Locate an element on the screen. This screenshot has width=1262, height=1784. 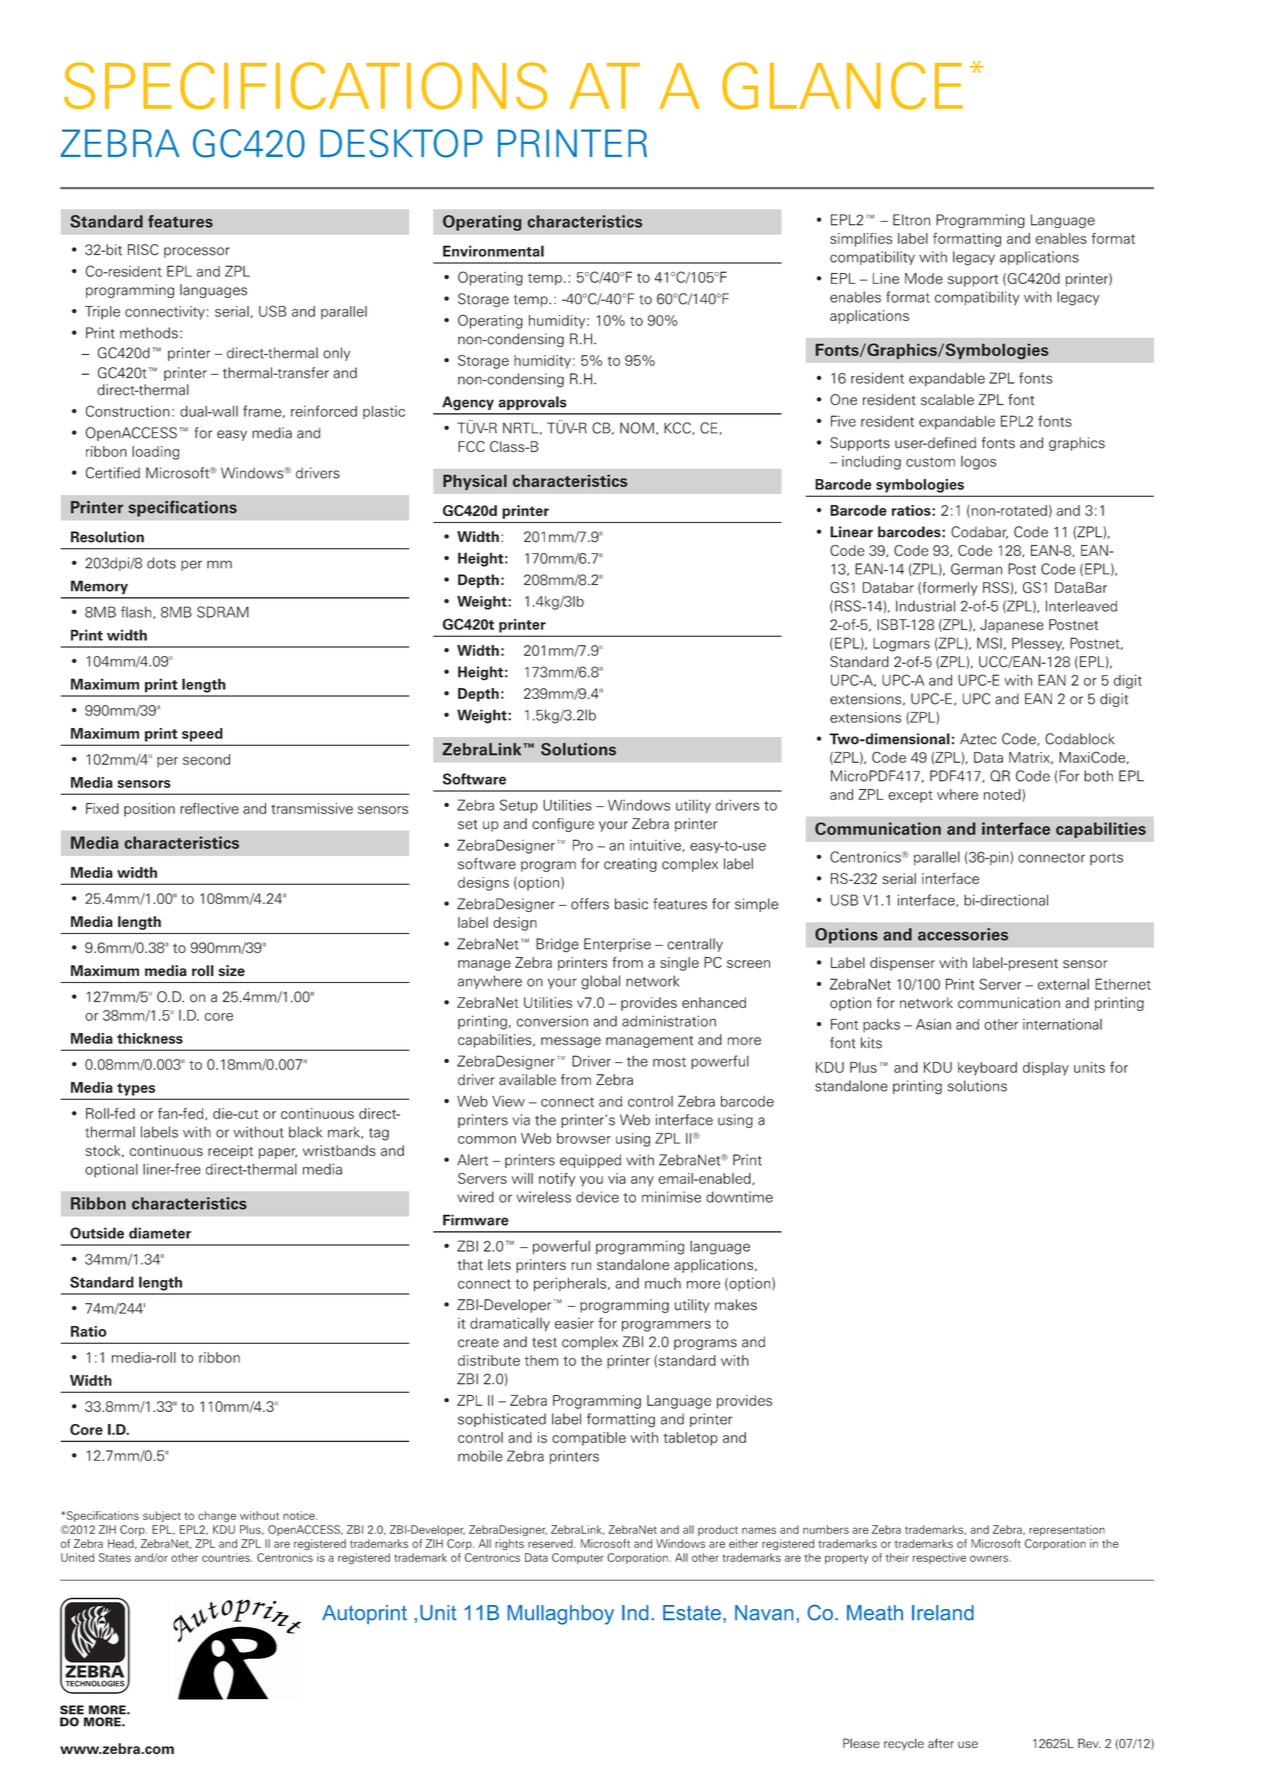
accessories is located at coordinates (963, 934).
